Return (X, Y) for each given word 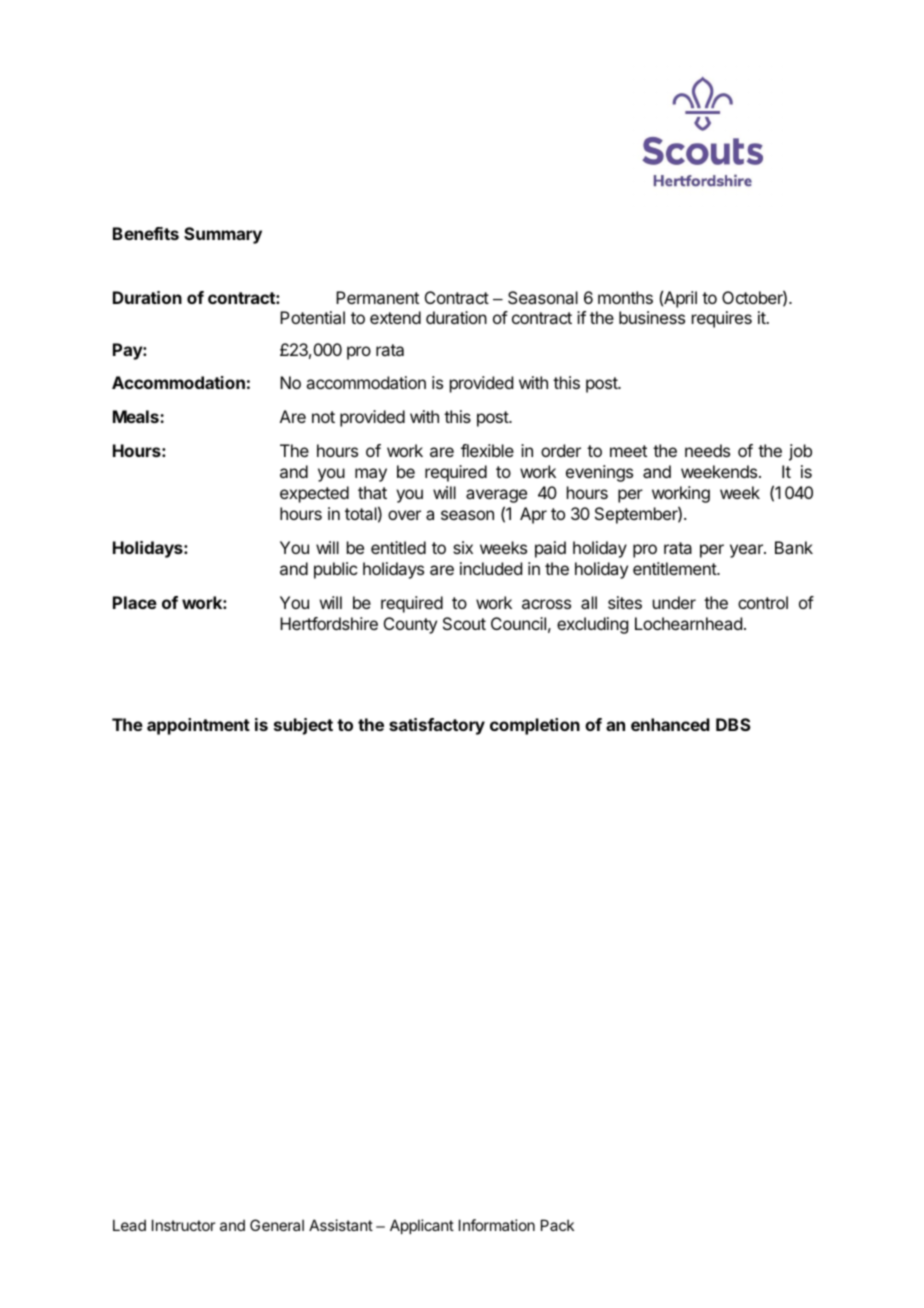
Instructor (183, 1225)
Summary (223, 235)
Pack (557, 1225)
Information (497, 1225)
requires (722, 319)
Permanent (377, 297)
